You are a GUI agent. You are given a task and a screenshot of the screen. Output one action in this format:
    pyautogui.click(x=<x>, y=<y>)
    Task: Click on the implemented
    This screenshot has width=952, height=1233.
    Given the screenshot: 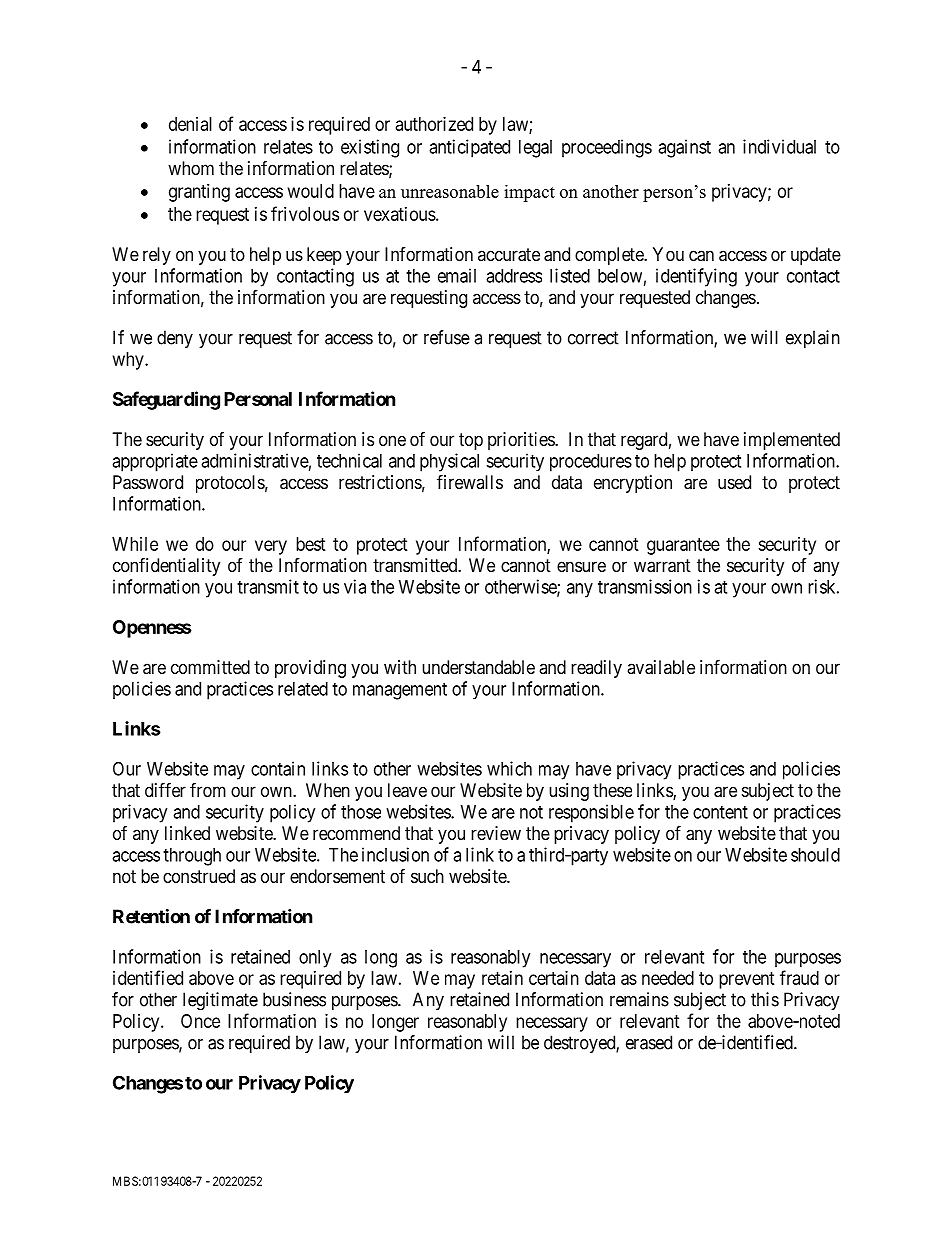 What is the action you would take?
    pyautogui.click(x=792, y=441)
